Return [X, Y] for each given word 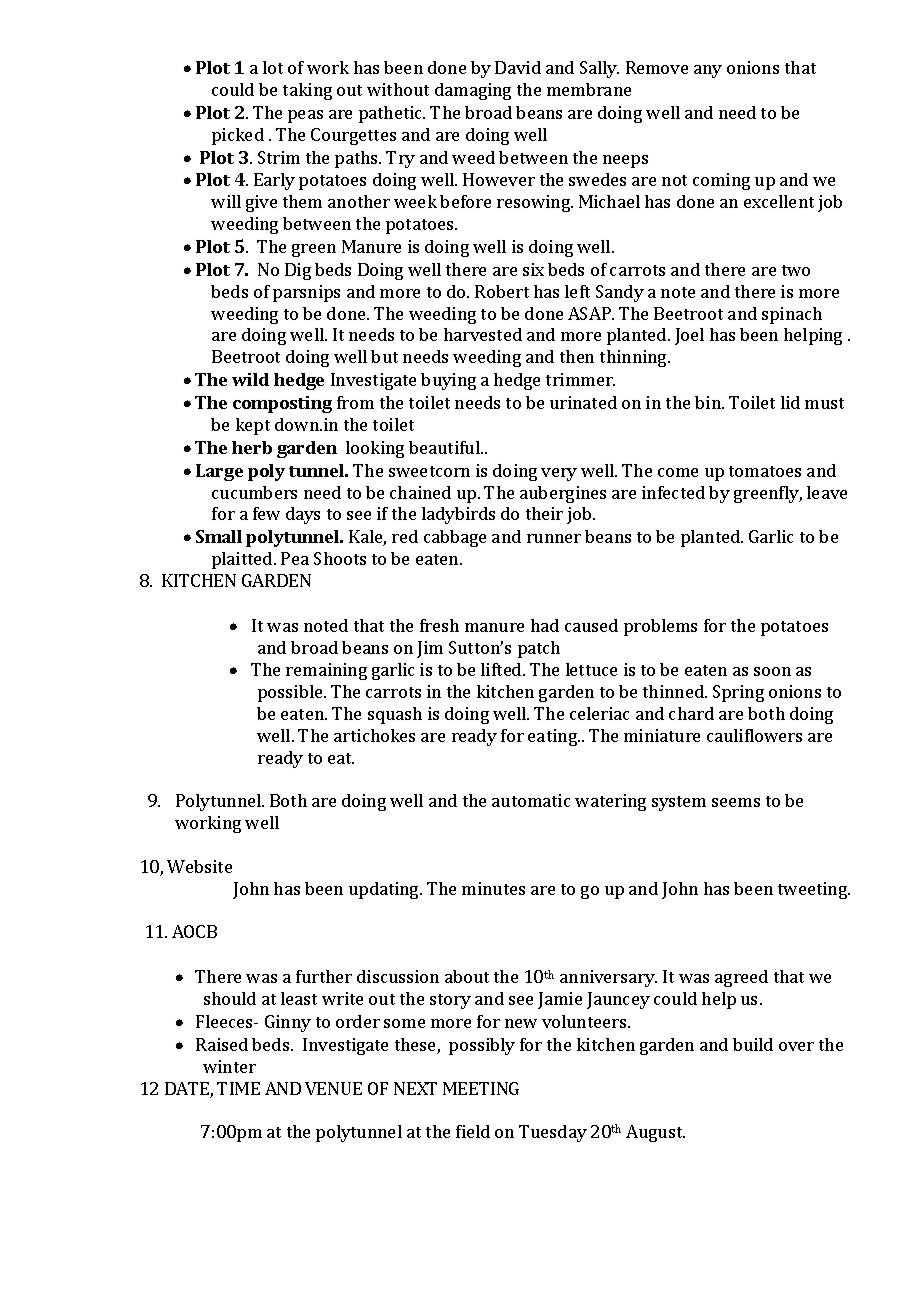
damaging [473, 91]
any [708, 71]
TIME [238, 1088]
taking [307, 91]
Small [219, 536]
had [545, 625]
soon [772, 671]
